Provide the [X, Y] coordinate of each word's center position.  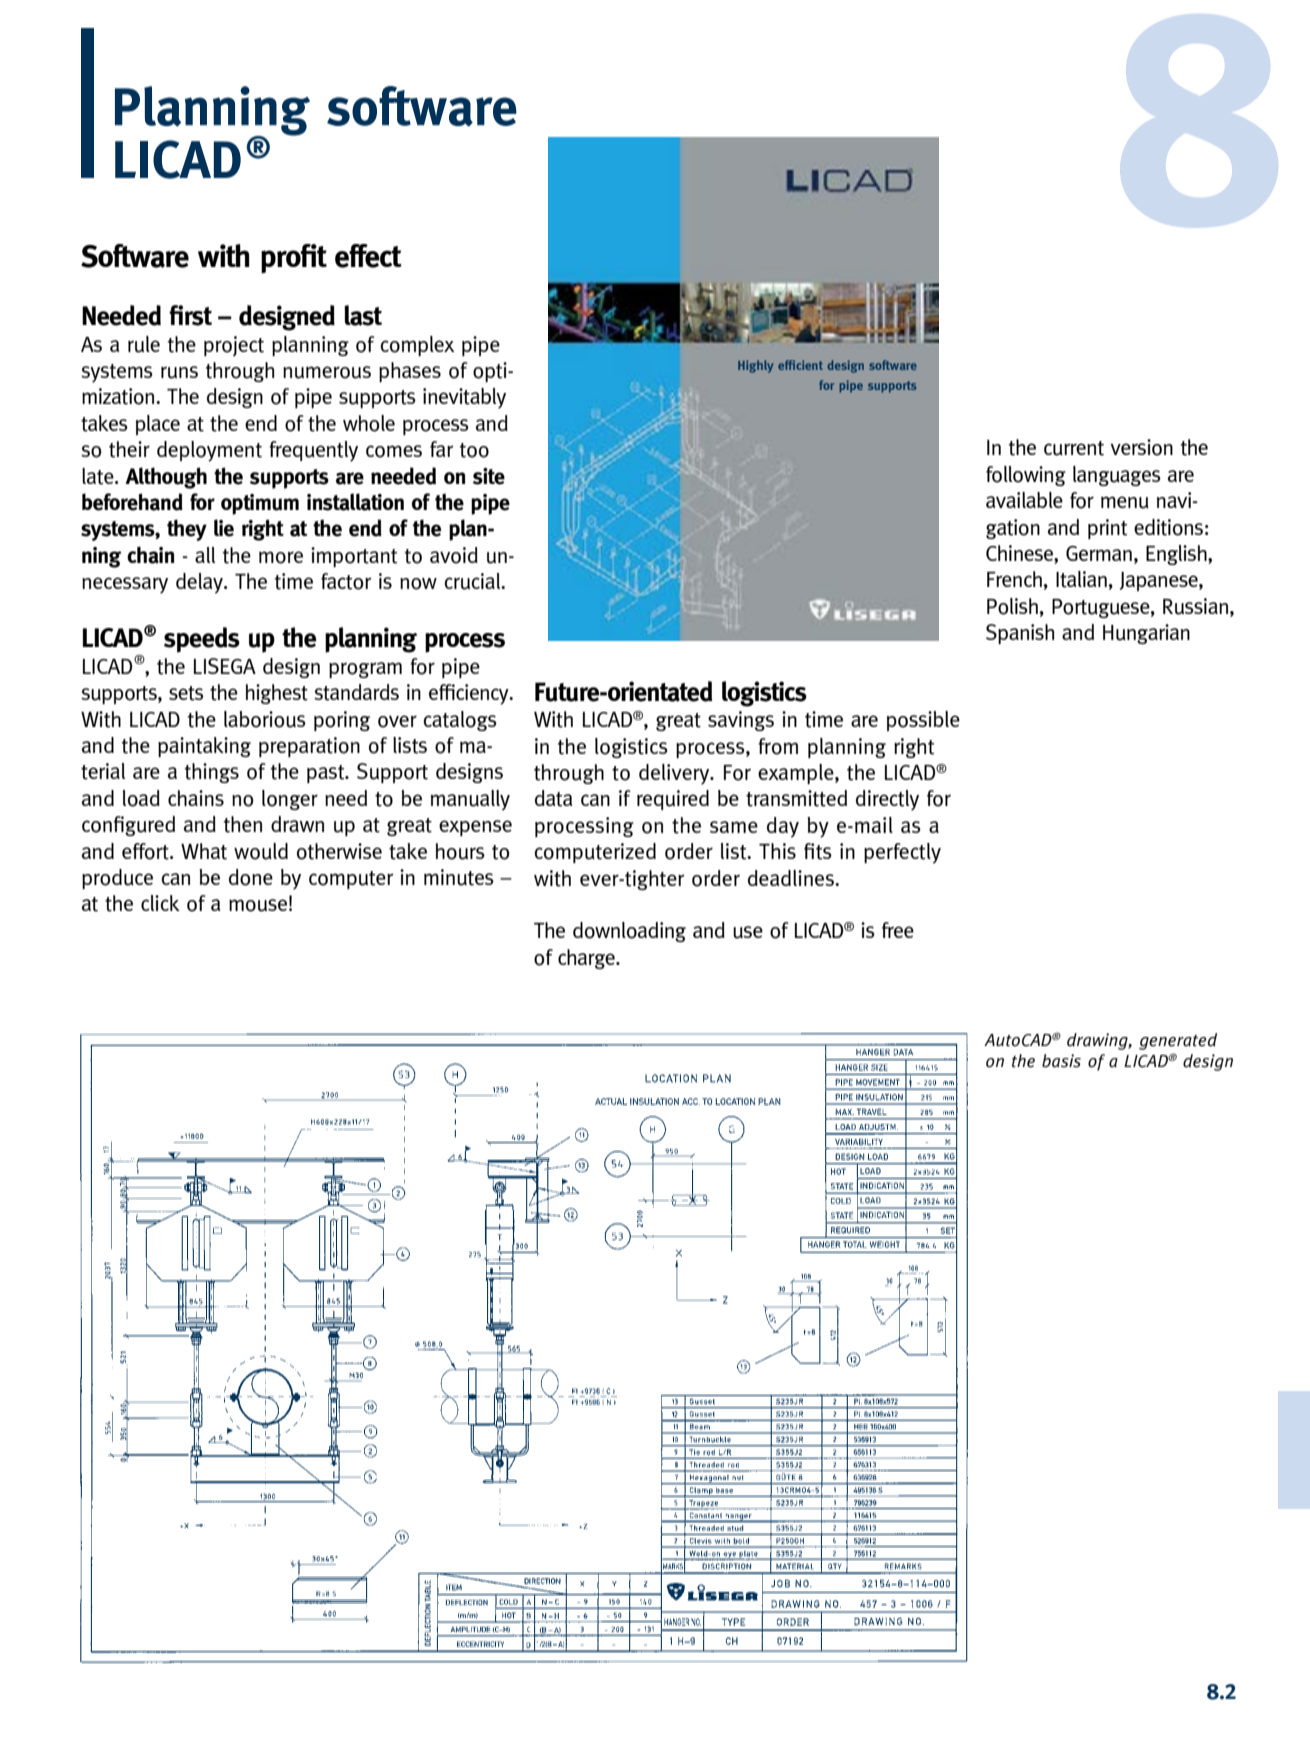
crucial [473, 581]
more [281, 557]
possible [923, 721]
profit [294, 259]
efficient [800, 365]
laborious [265, 719]
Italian [1081, 579]
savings [741, 721]
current [1074, 448]
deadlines [792, 878]
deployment [209, 451]
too [474, 450]
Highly [756, 366]
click [160, 903]
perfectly [902, 853]
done [251, 877]
